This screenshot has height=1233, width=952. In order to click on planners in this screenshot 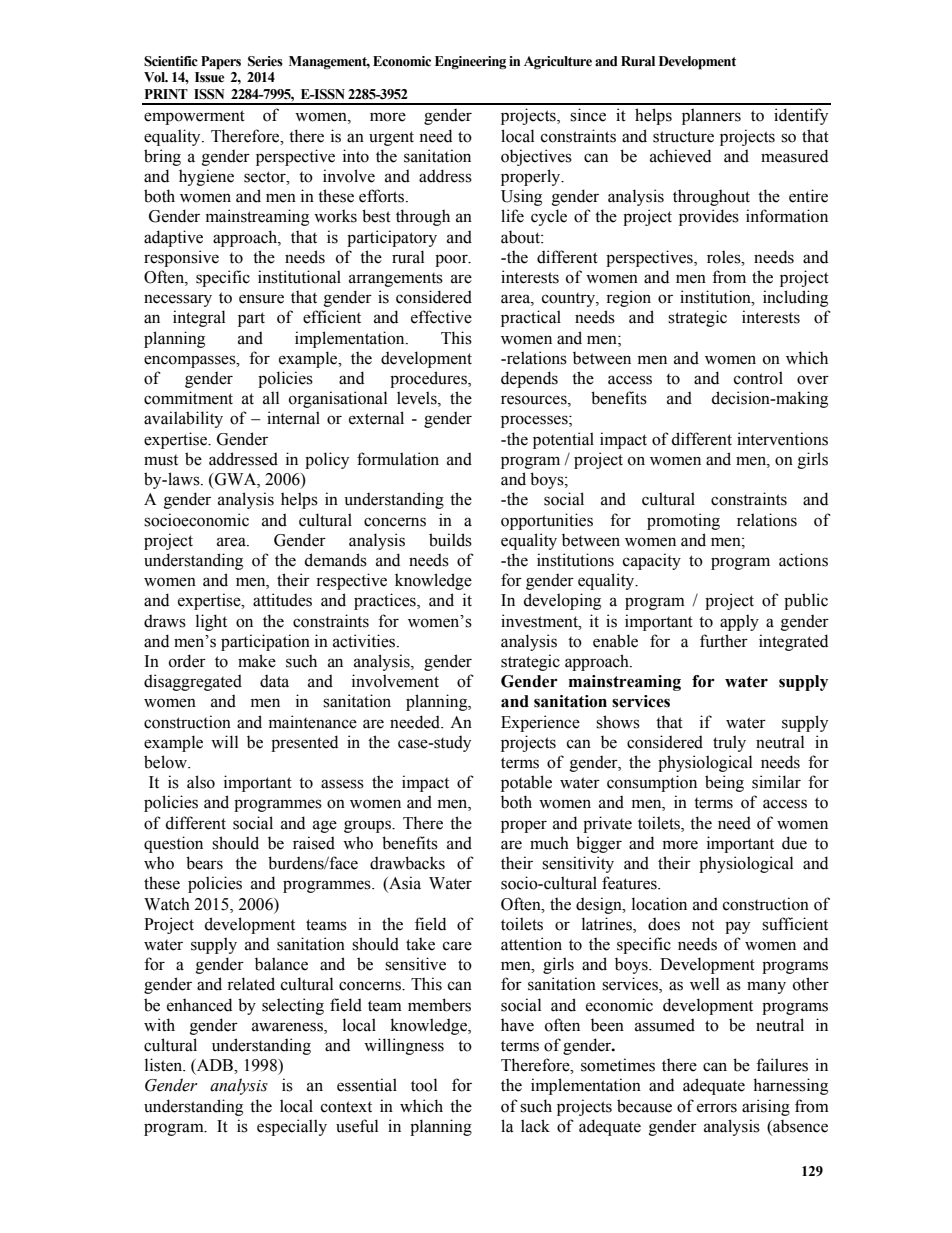, I will do `click(711, 116)`.
